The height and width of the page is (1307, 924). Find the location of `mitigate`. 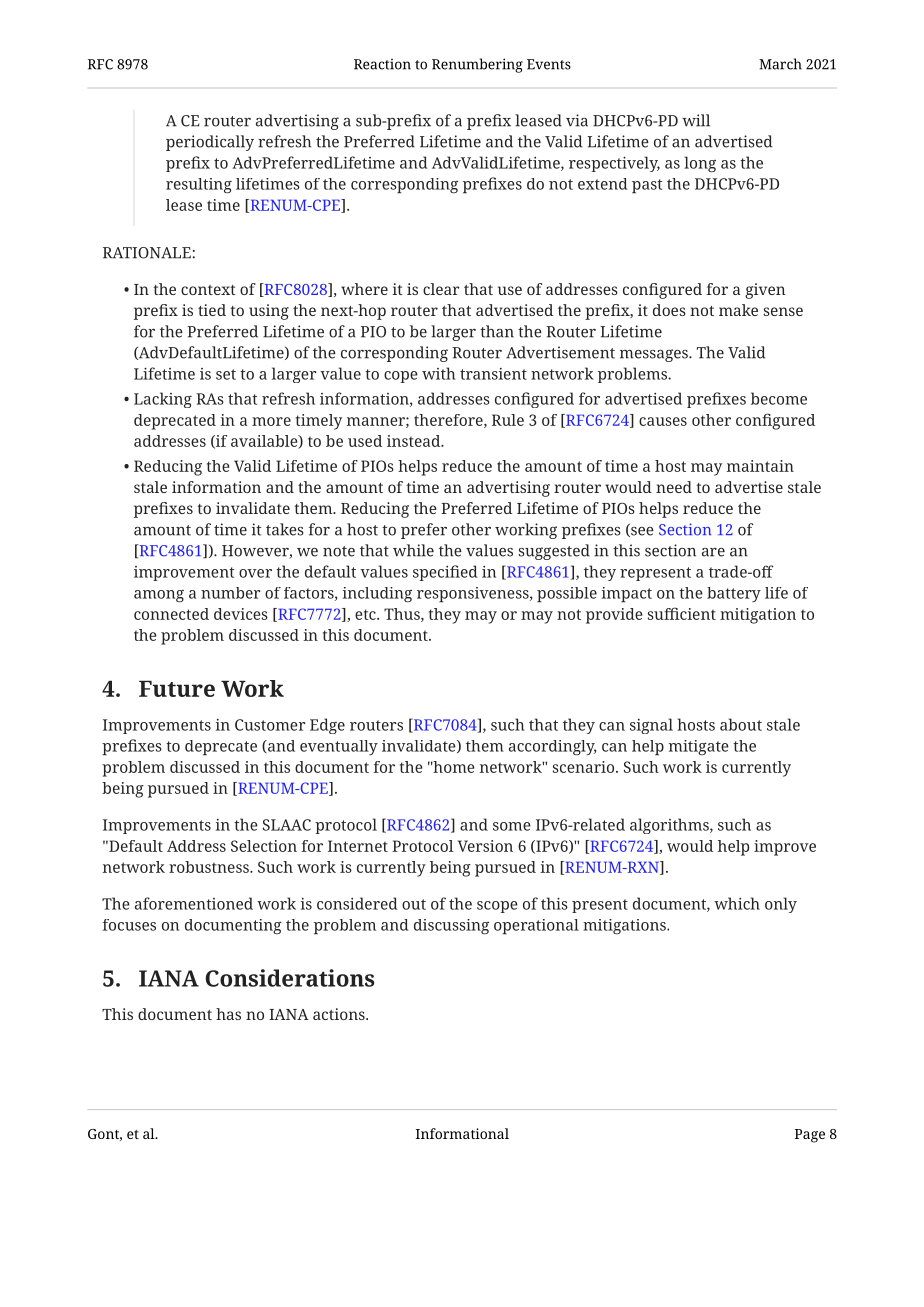

mitigate is located at coordinates (699, 747).
